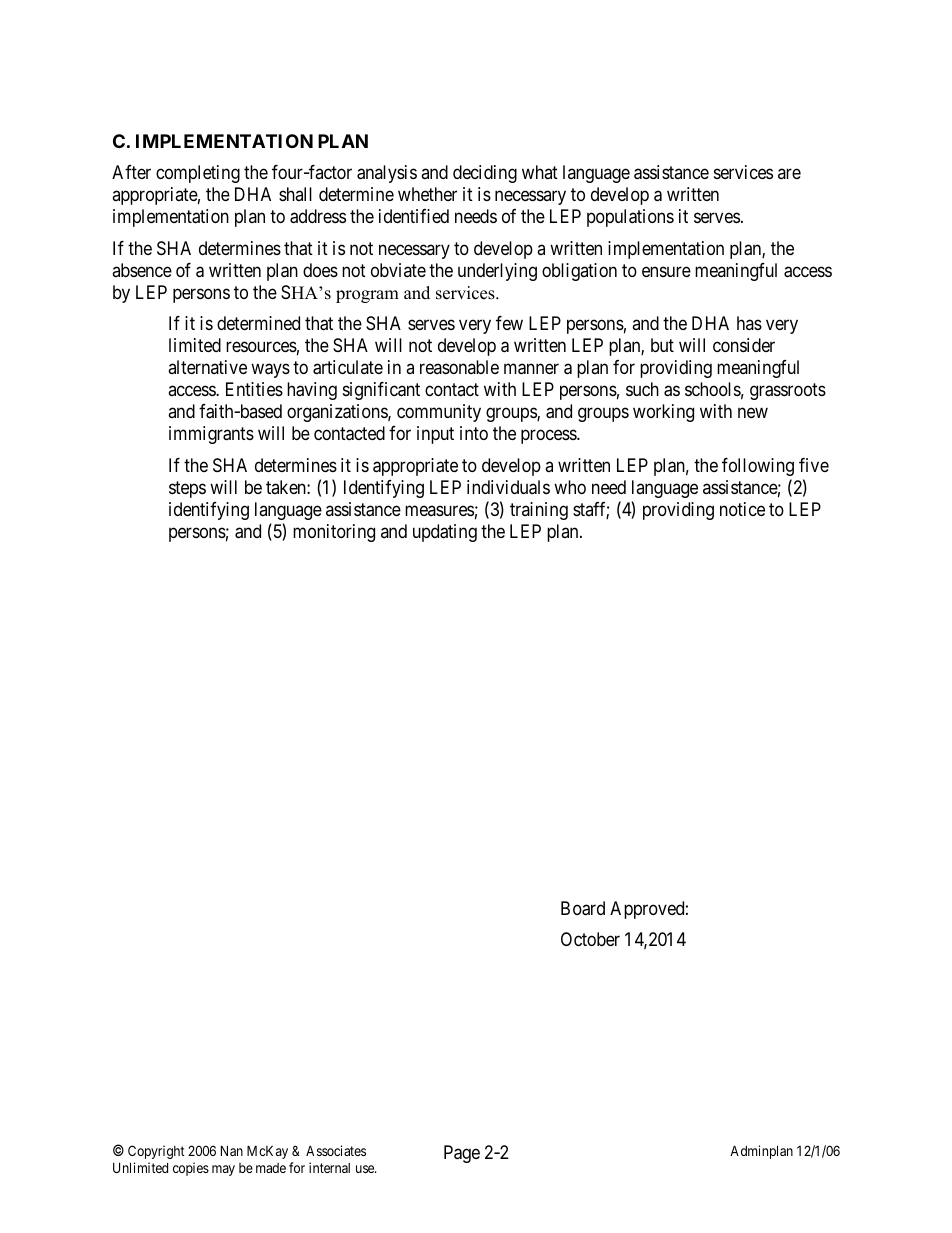 This image has width=952, height=1233. What do you see at coordinates (742, 509) in the image?
I see `notice` at bounding box center [742, 509].
